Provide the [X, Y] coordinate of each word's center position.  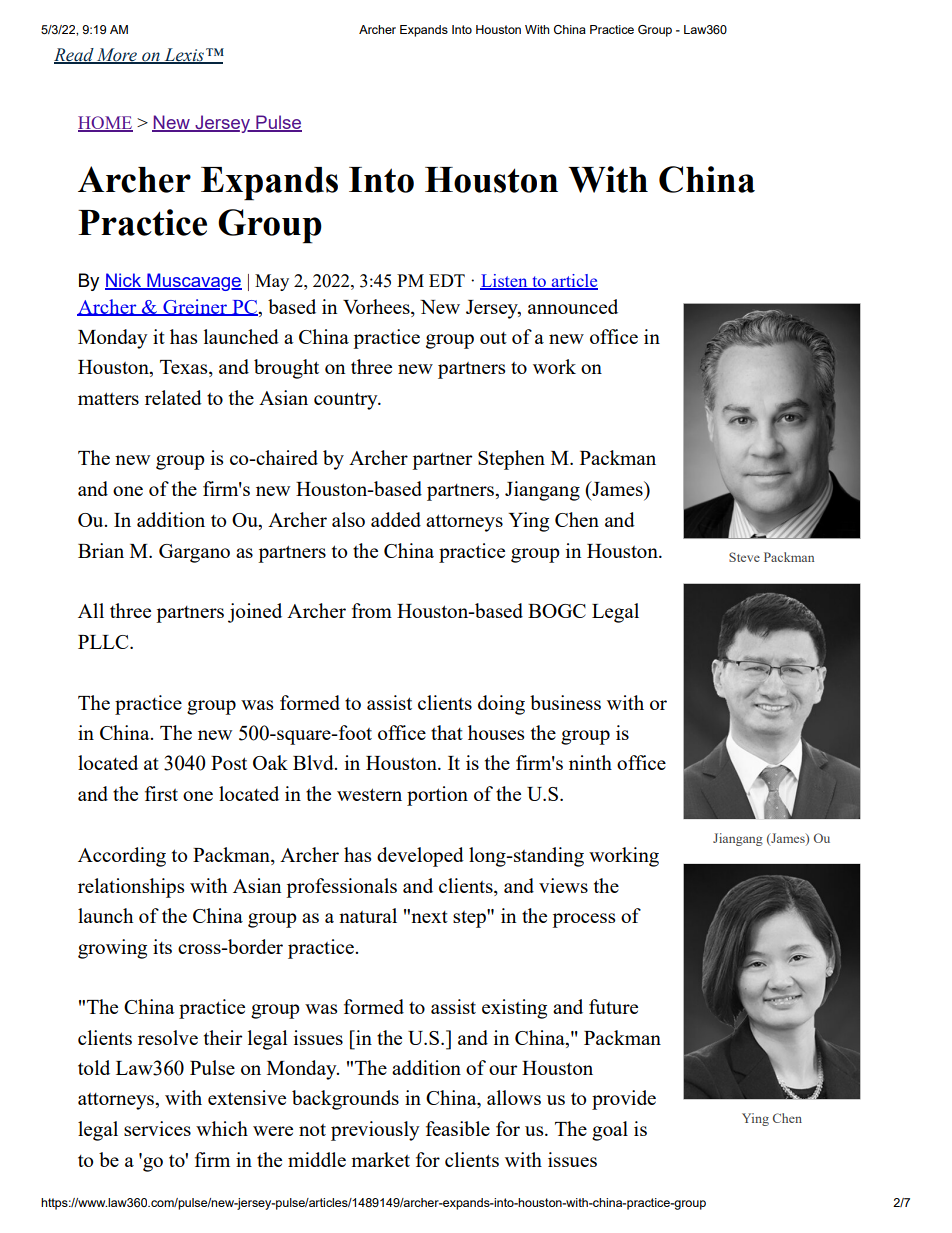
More [117, 56]
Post [229, 763]
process [583, 920]
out [493, 338]
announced [573, 306]
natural [368, 915]
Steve [744, 557]
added [396, 519]
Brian [101, 550]
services [157, 1128]
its [162, 946]
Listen [505, 282]
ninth [590, 762]
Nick [124, 281]
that [447, 732]
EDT [447, 280]
